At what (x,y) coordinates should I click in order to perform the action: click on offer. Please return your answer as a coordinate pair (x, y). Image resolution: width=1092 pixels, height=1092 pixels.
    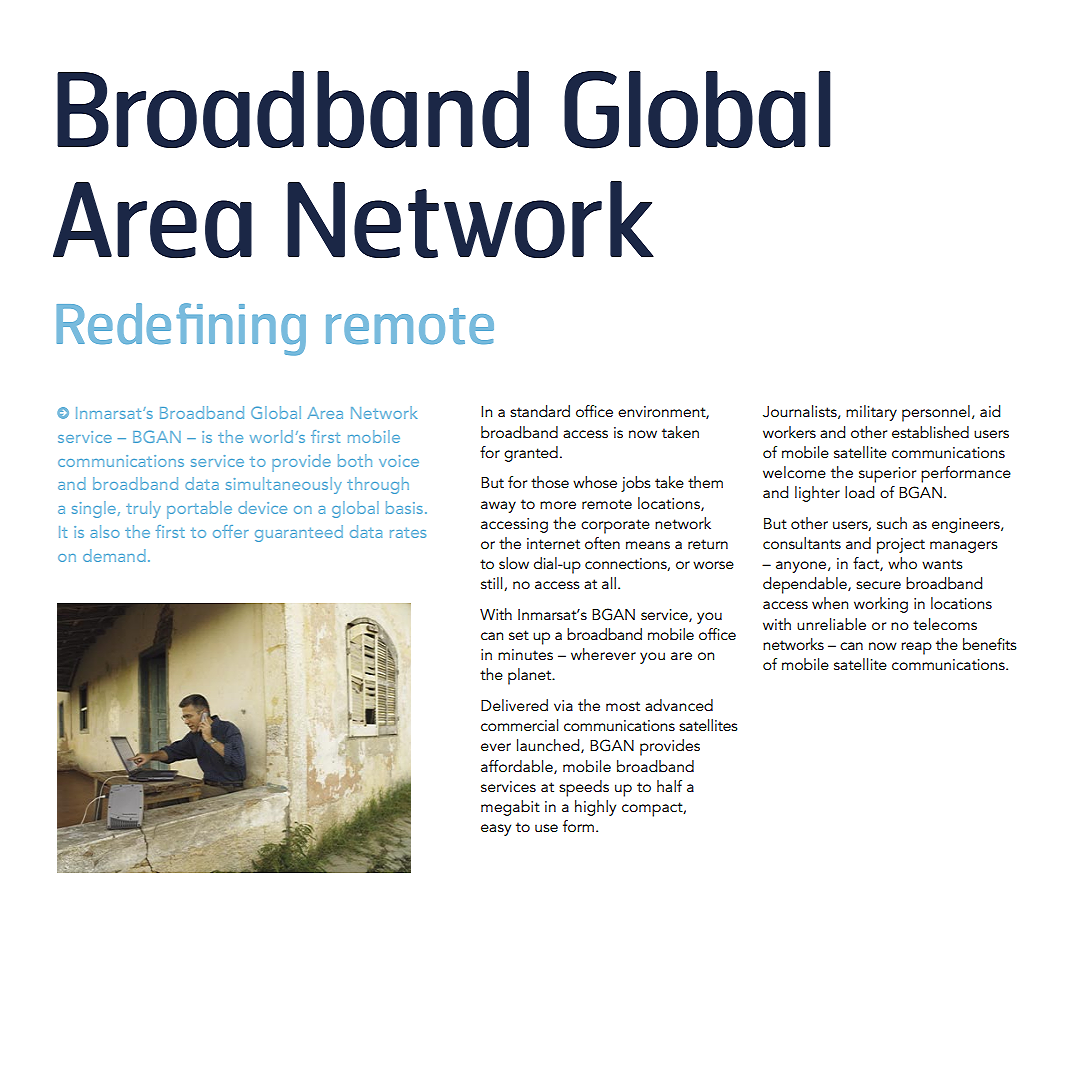
    Looking at the image, I should click on (231, 531).
